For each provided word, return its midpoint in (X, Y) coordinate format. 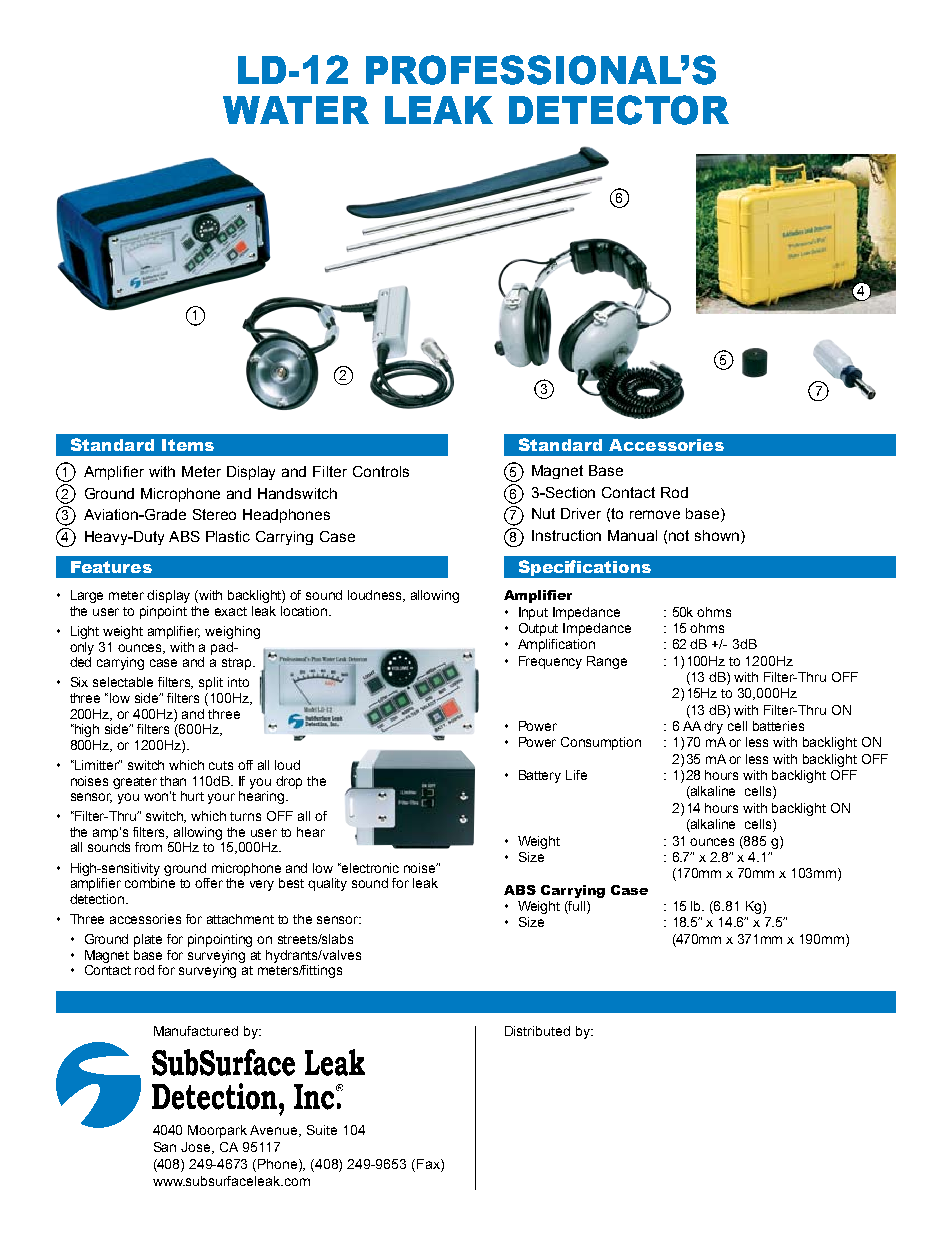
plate (148, 940)
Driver (581, 513)
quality (327, 884)
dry (713, 727)
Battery (540, 776)
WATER (296, 110)
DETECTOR (619, 110)
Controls (381, 471)
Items (188, 445)
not (679, 535)
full (577, 906)
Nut (543, 513)
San (165, 1147)
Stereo (214, 514)
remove (655, 514)
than (173, 781)
